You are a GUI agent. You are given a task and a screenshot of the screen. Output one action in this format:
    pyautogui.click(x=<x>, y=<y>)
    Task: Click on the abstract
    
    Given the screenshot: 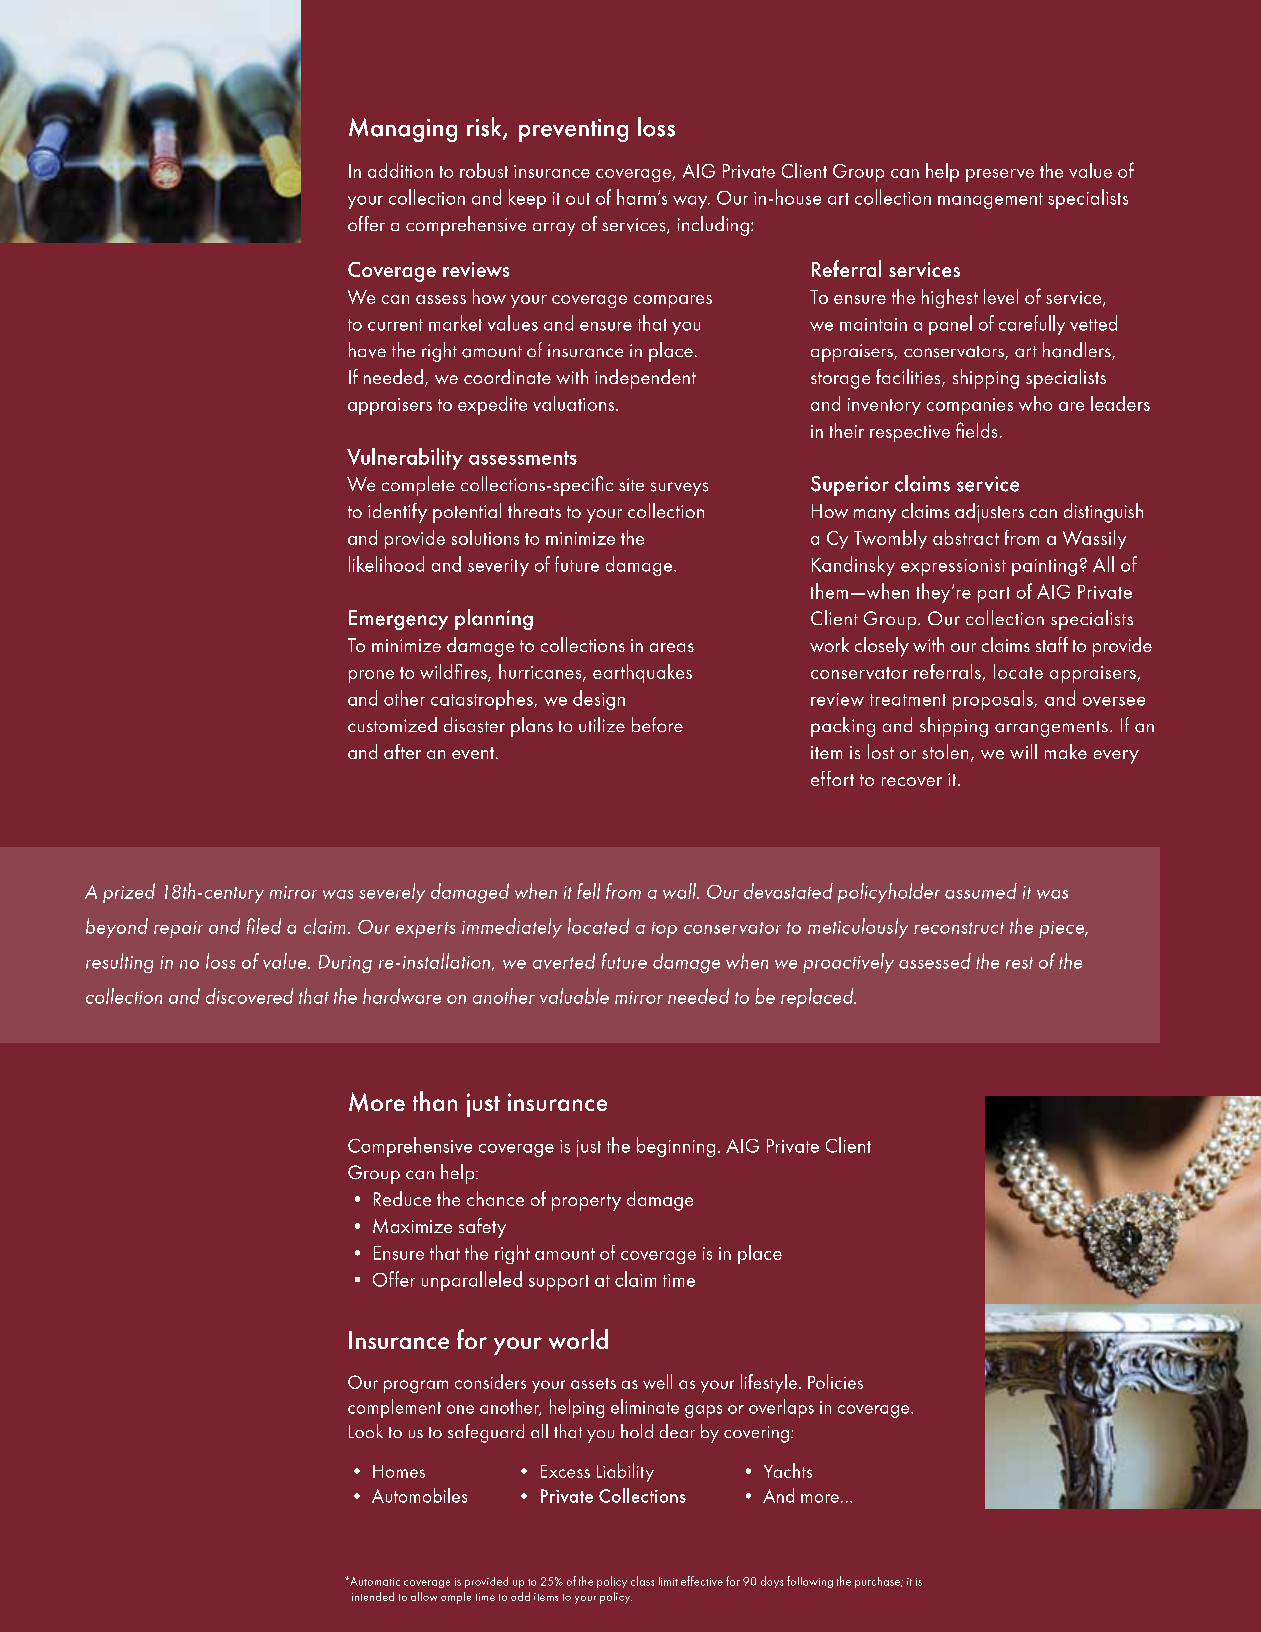 What is the action you would take?
    pyautogui.click(x=966, y=537)
